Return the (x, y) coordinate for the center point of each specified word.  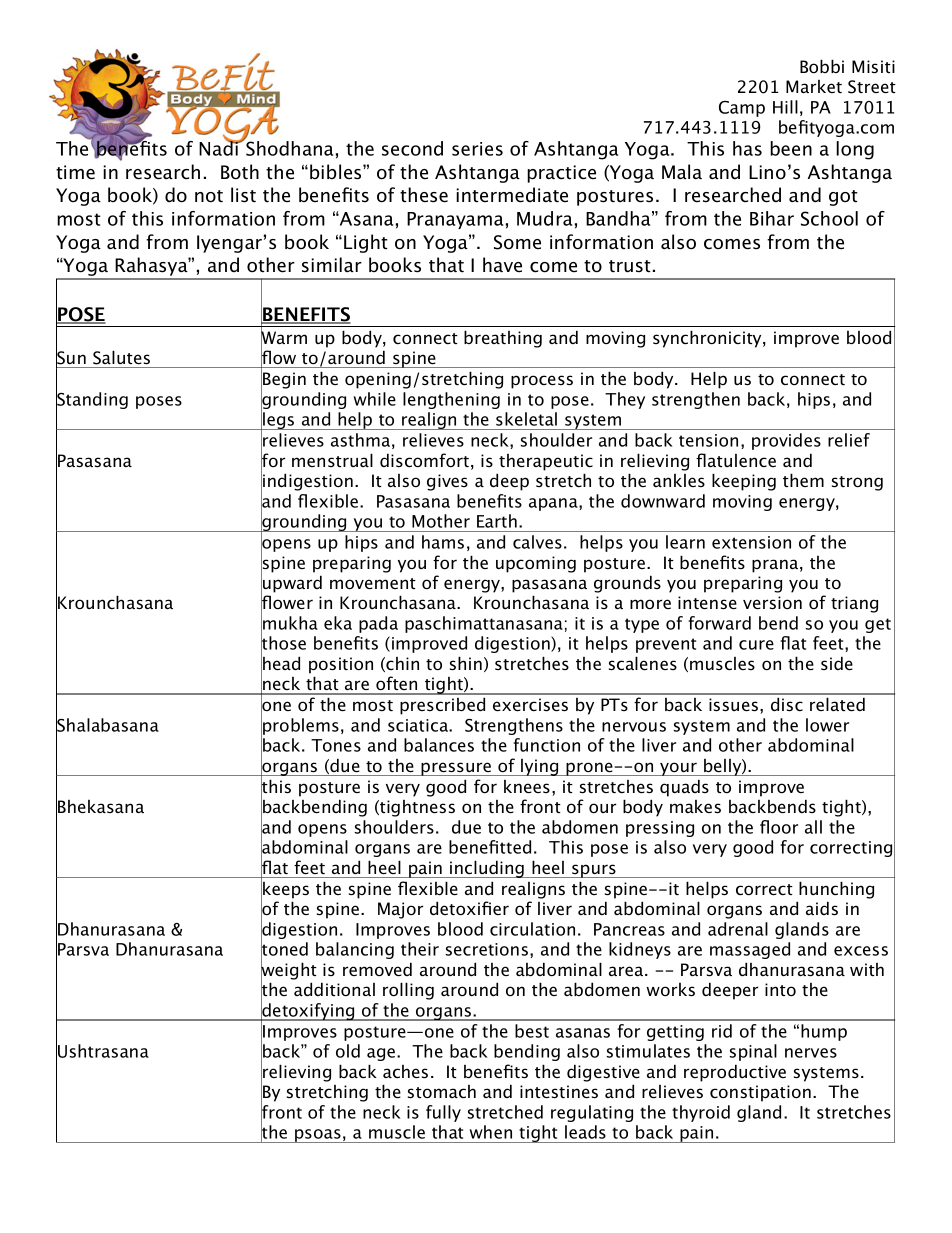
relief (849, 440)
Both (240, 172)
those (283, 643)
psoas (318, 1136)
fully (443, 1113)
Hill (785, 107)
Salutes (121, 357)
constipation (760, 1093)
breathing (503, 339)
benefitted (490, 847)
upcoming (536, 564)
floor (779, 827)
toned (284, 949)
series (477, 149)
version (772, 603)
